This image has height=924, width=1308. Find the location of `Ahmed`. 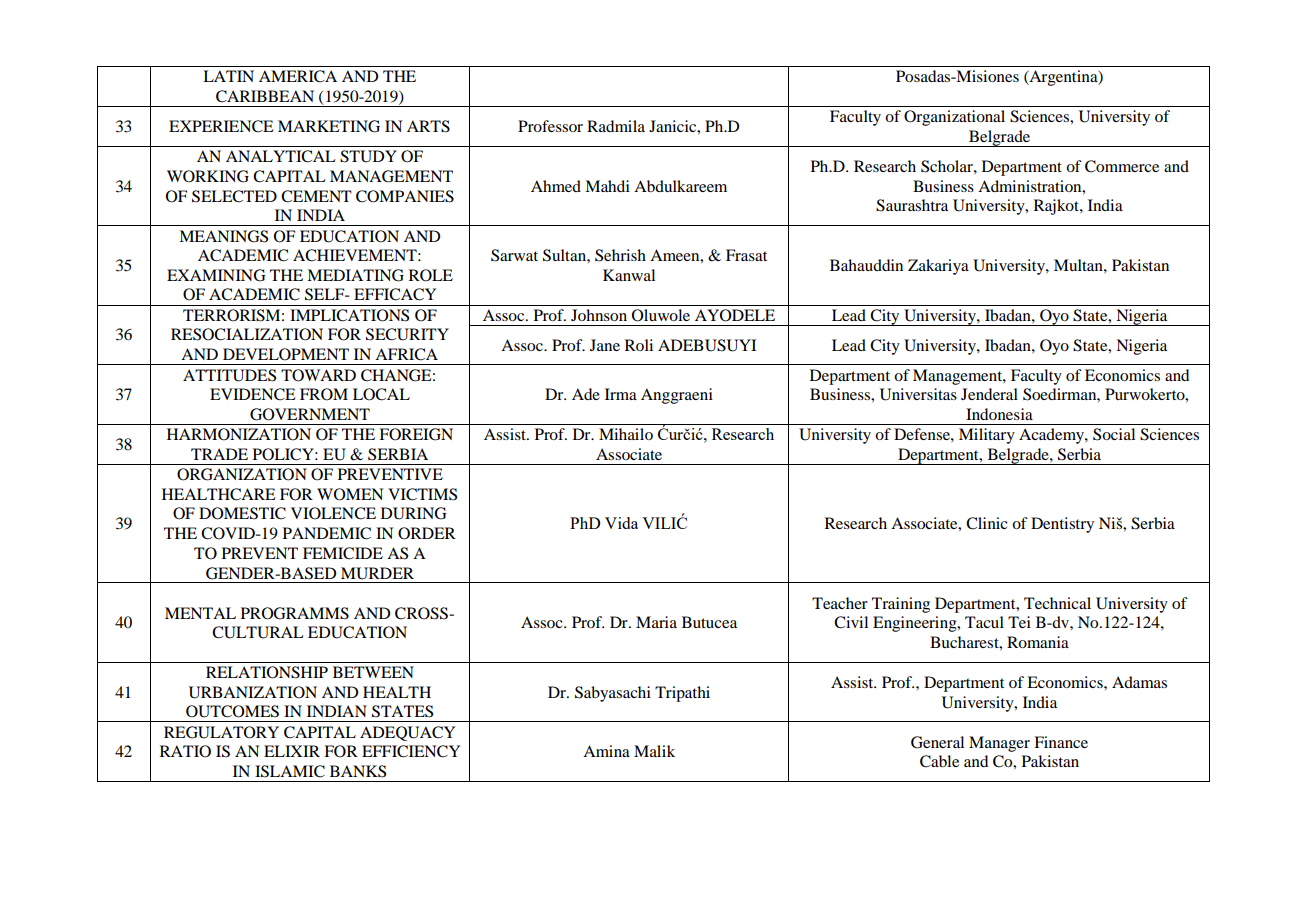

Ahmed is located at coordinates (556, 186).
